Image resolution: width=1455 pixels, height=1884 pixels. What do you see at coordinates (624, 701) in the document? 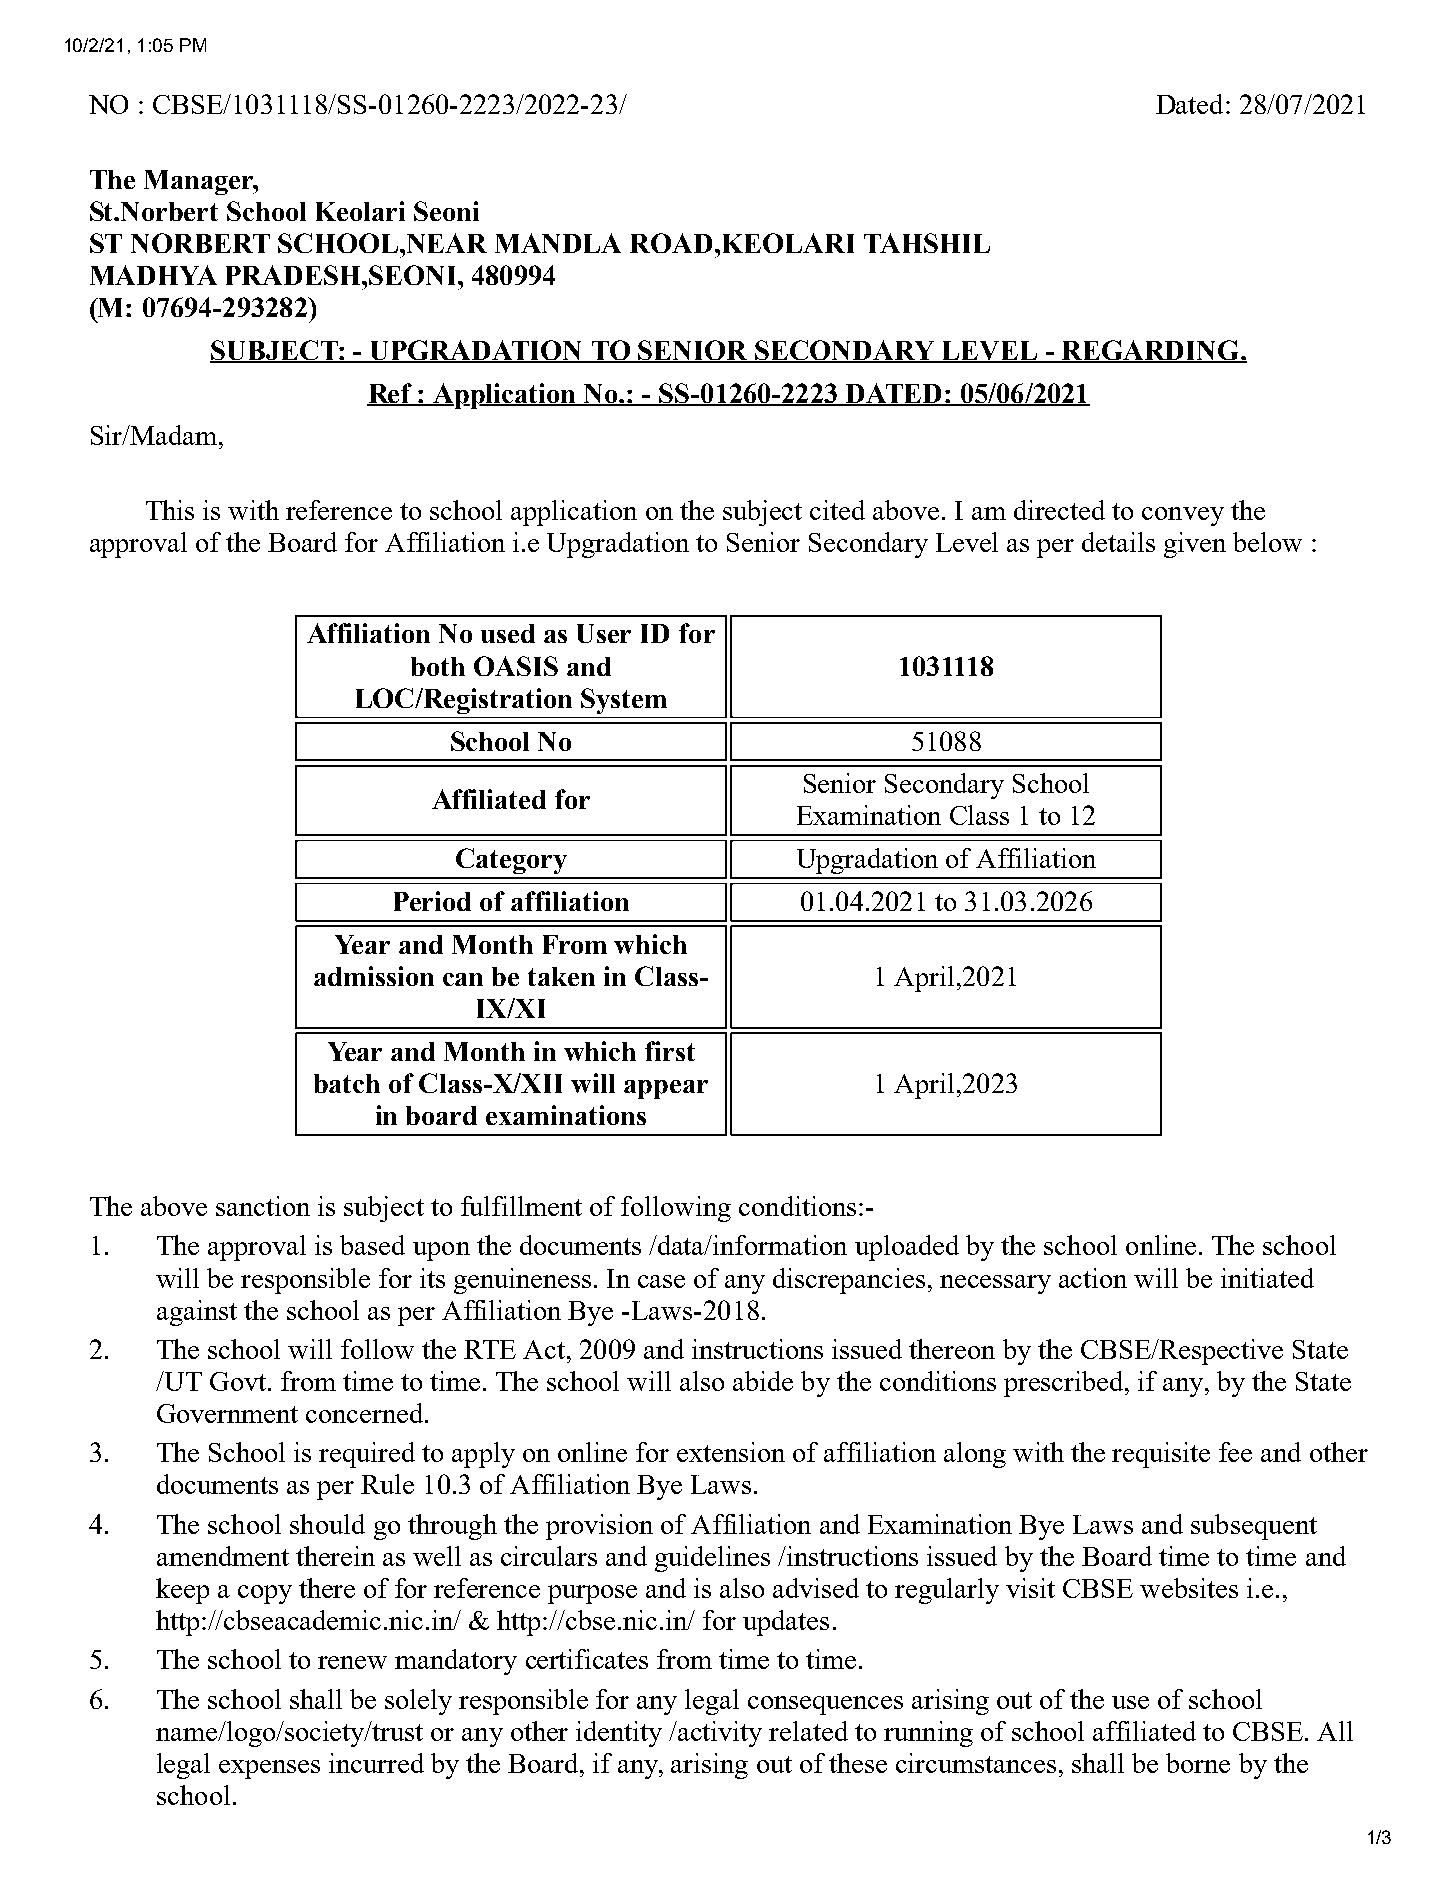
I see `System` at bounding box center [624, 701].
